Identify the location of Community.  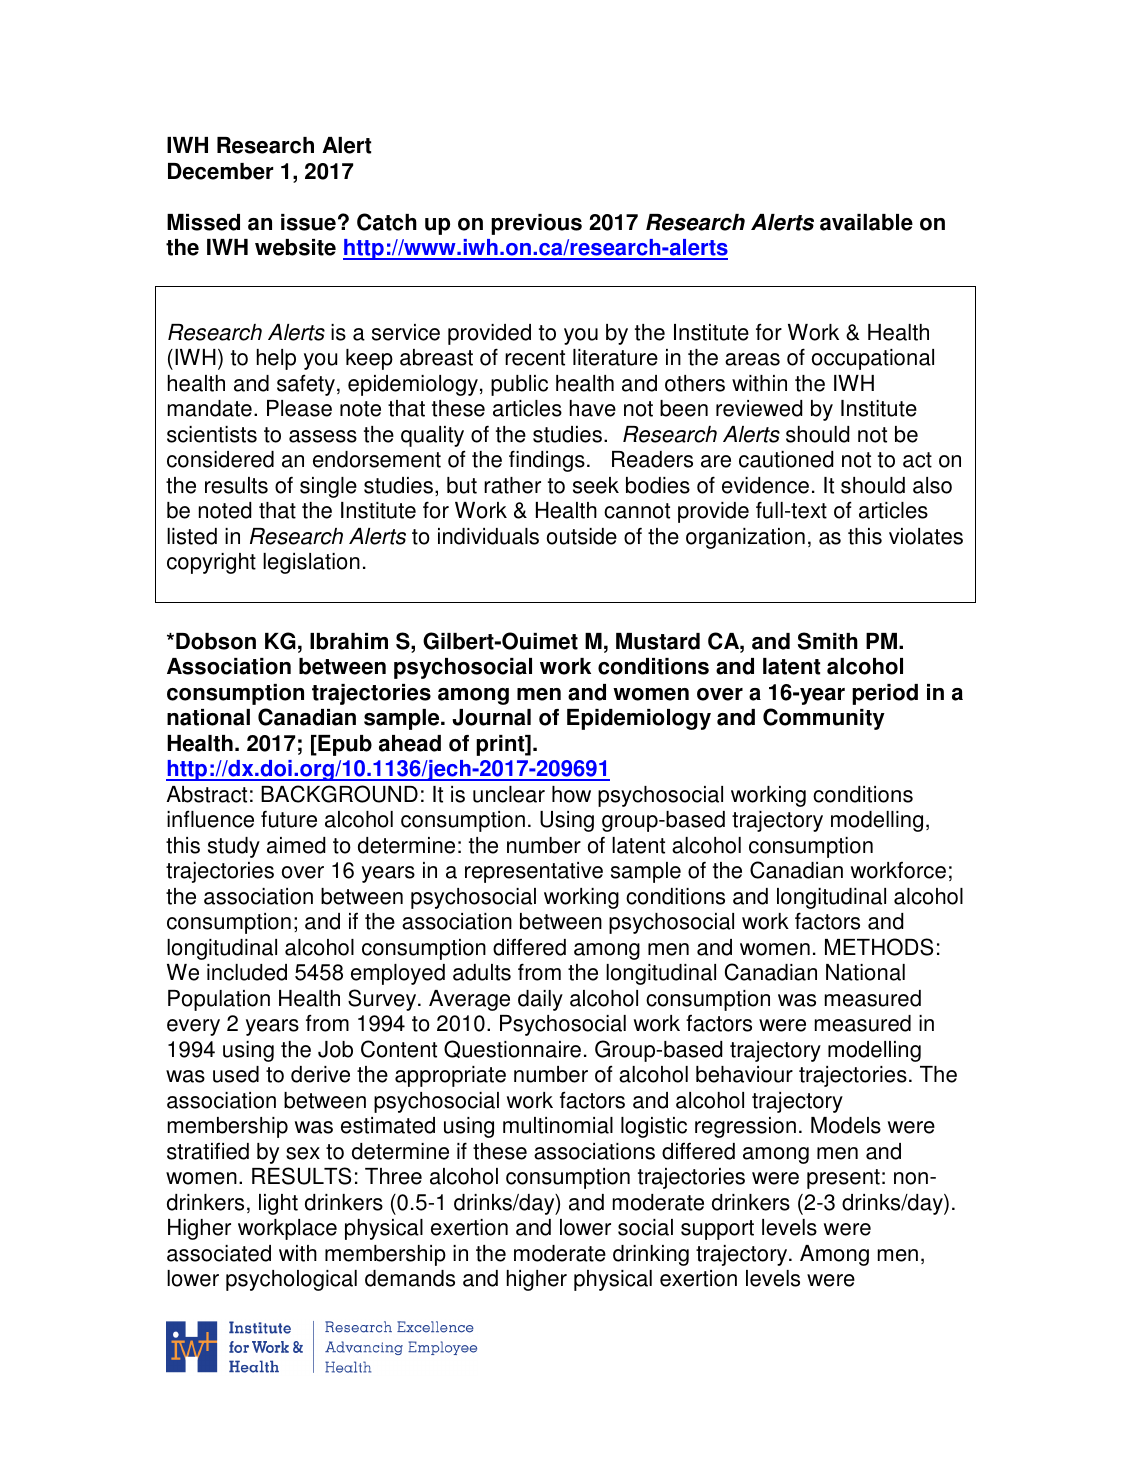
(824, 719).
